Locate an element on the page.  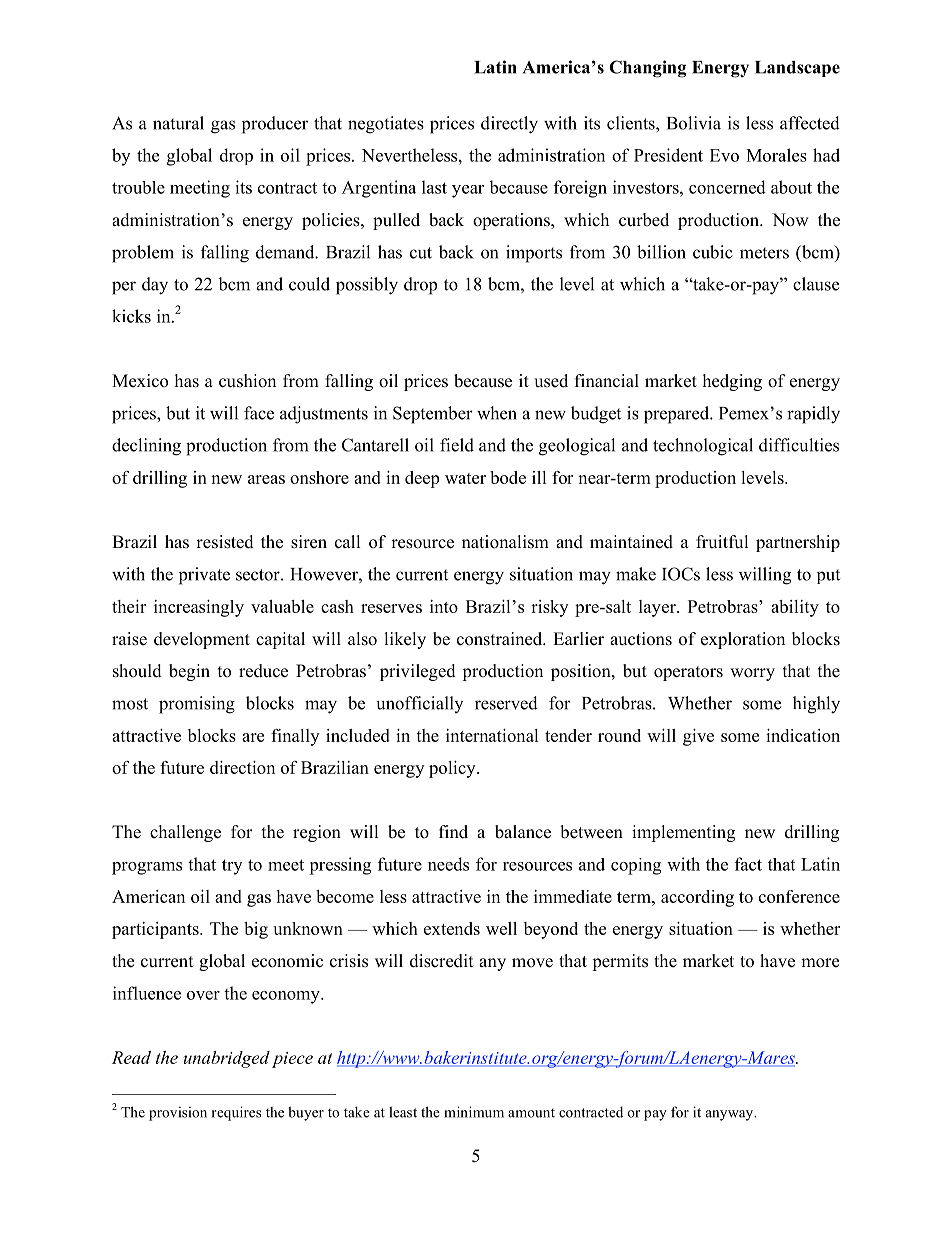
into is located at coordinates (444, 606).
